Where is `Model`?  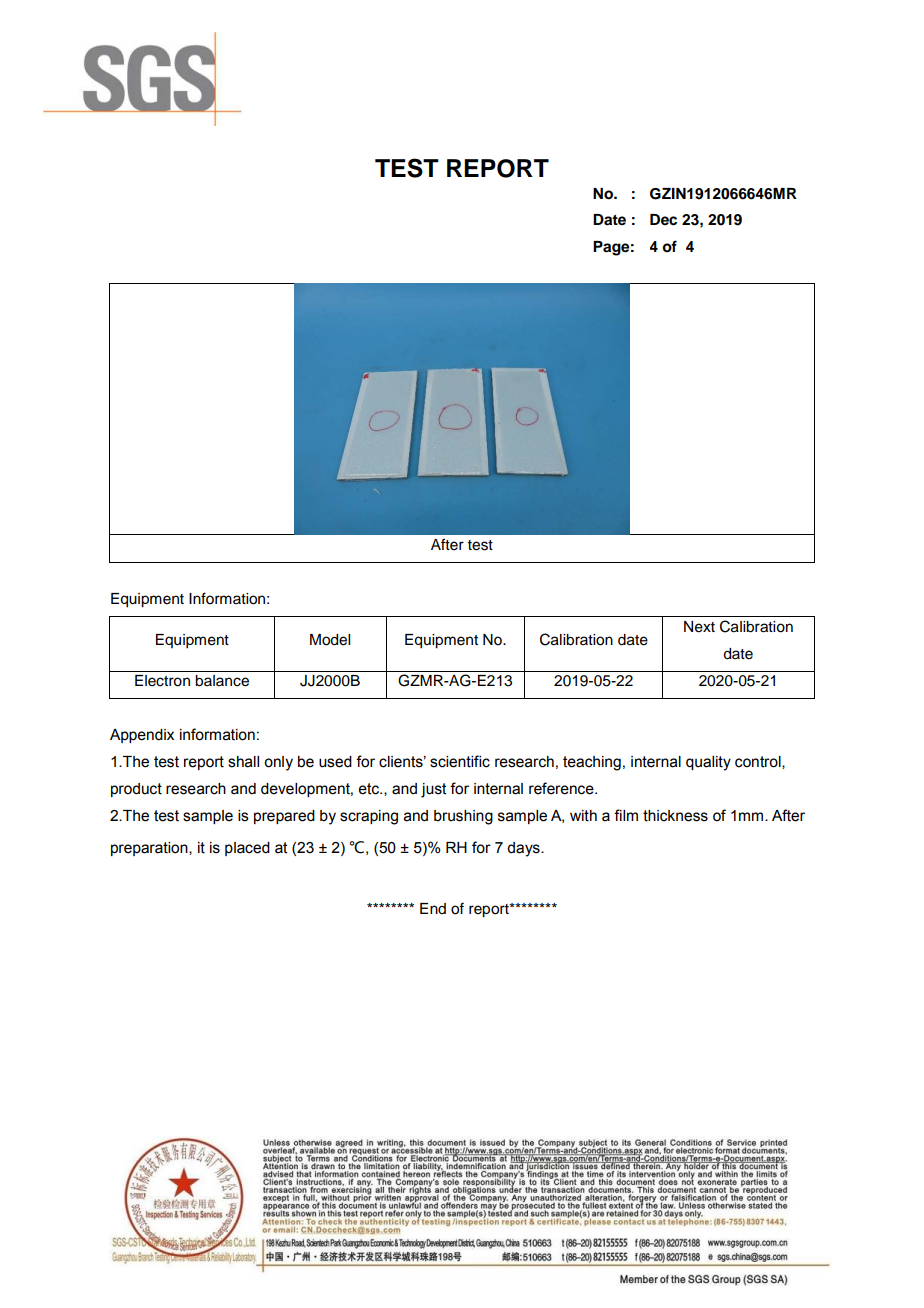 Model is located at coordinates (330, 640).
